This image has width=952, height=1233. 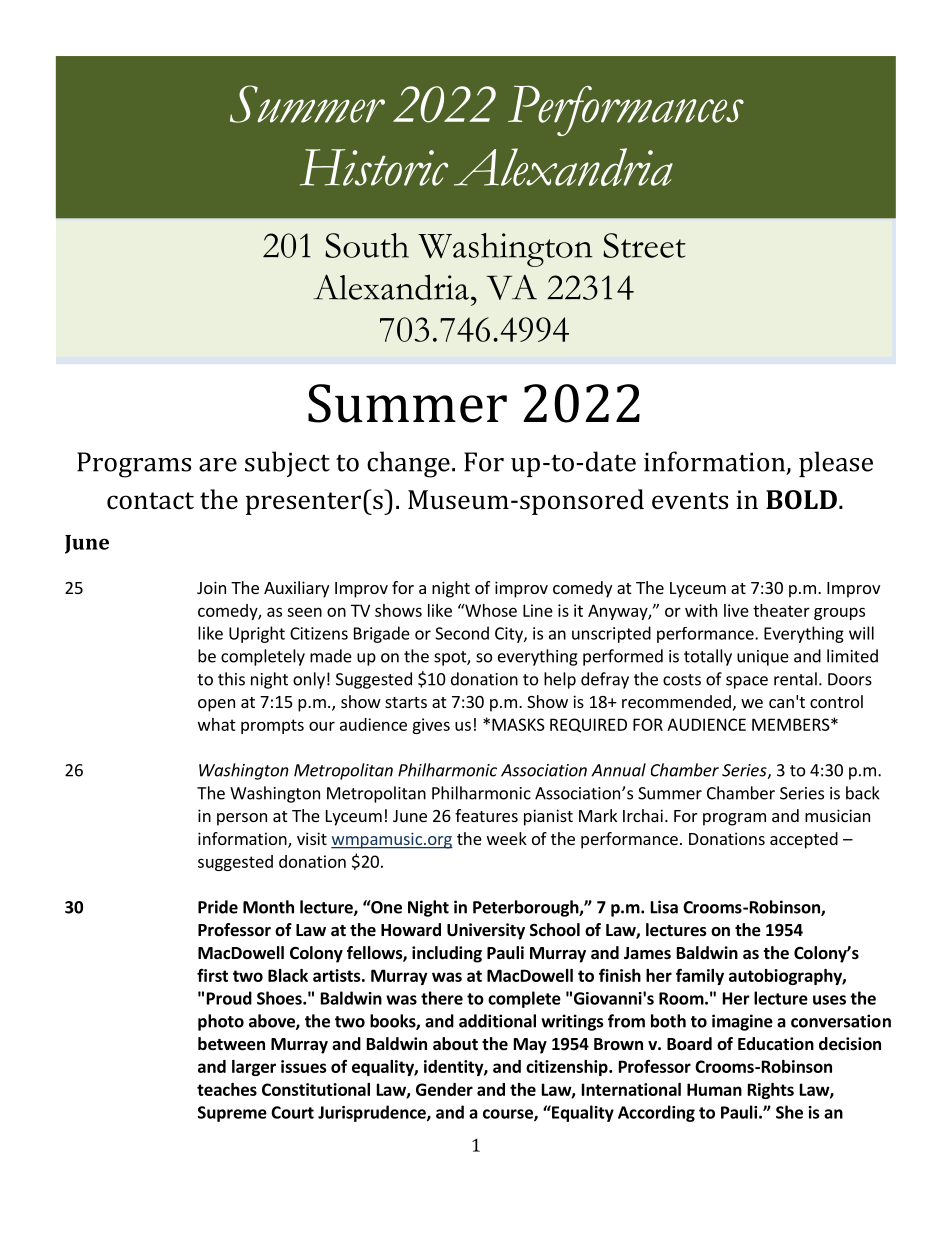 I want to click on Historic, so click(x=374, y=167).
